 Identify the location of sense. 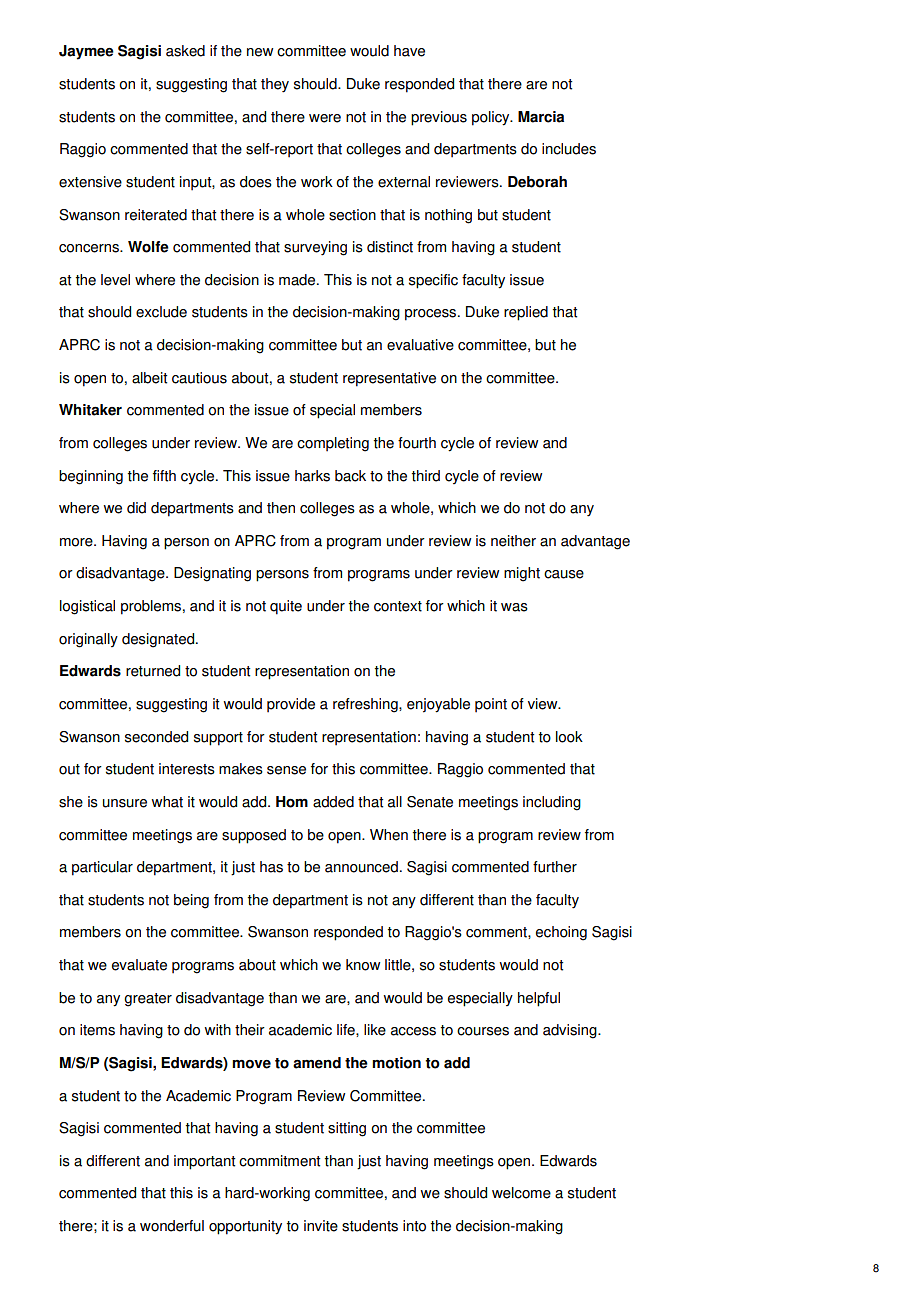
(286, 770).
